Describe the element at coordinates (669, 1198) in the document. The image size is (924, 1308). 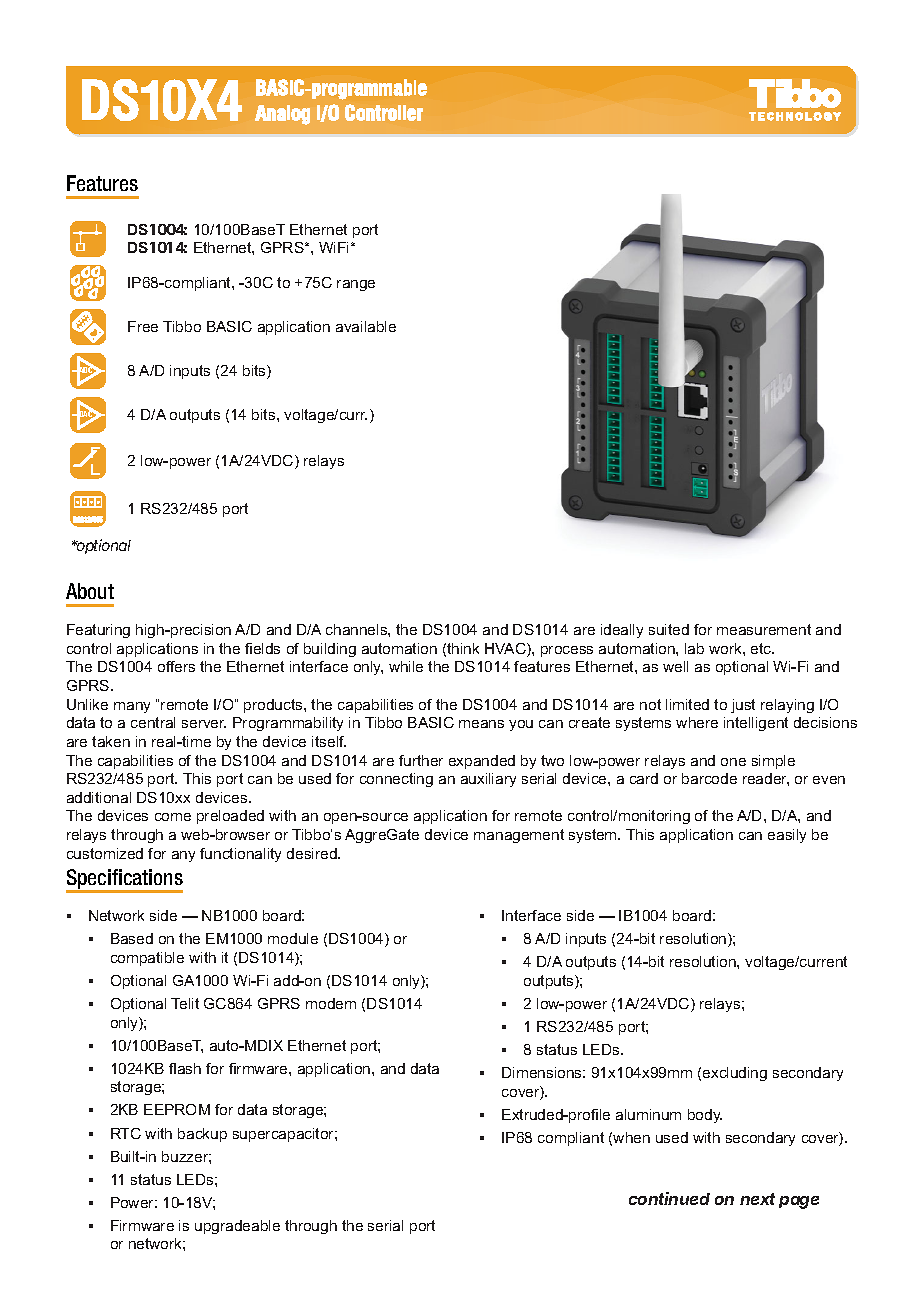
I see `continued` at that location.
